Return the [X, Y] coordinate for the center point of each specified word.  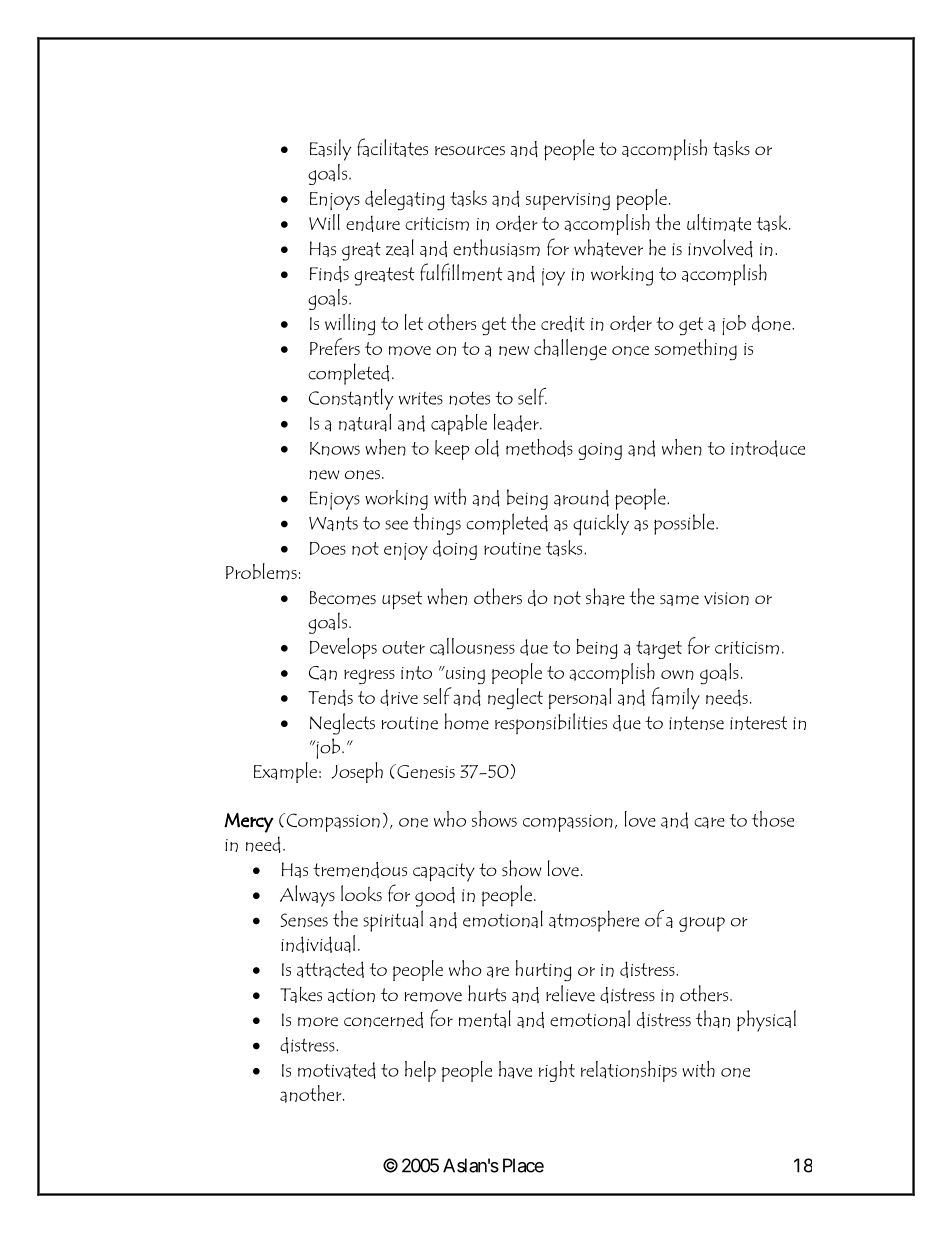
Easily [330, 150]
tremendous [360, 870]
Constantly [351, 399]
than [713, 1019]
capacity [444, 872]
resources [470, 151]
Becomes [343, 598]
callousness [472, 647]
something [696, 350]
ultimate [719, 223]
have [515, 1070]
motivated [337, 1070]
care [709, 823]
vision [726, 598]
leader [517, 423]
